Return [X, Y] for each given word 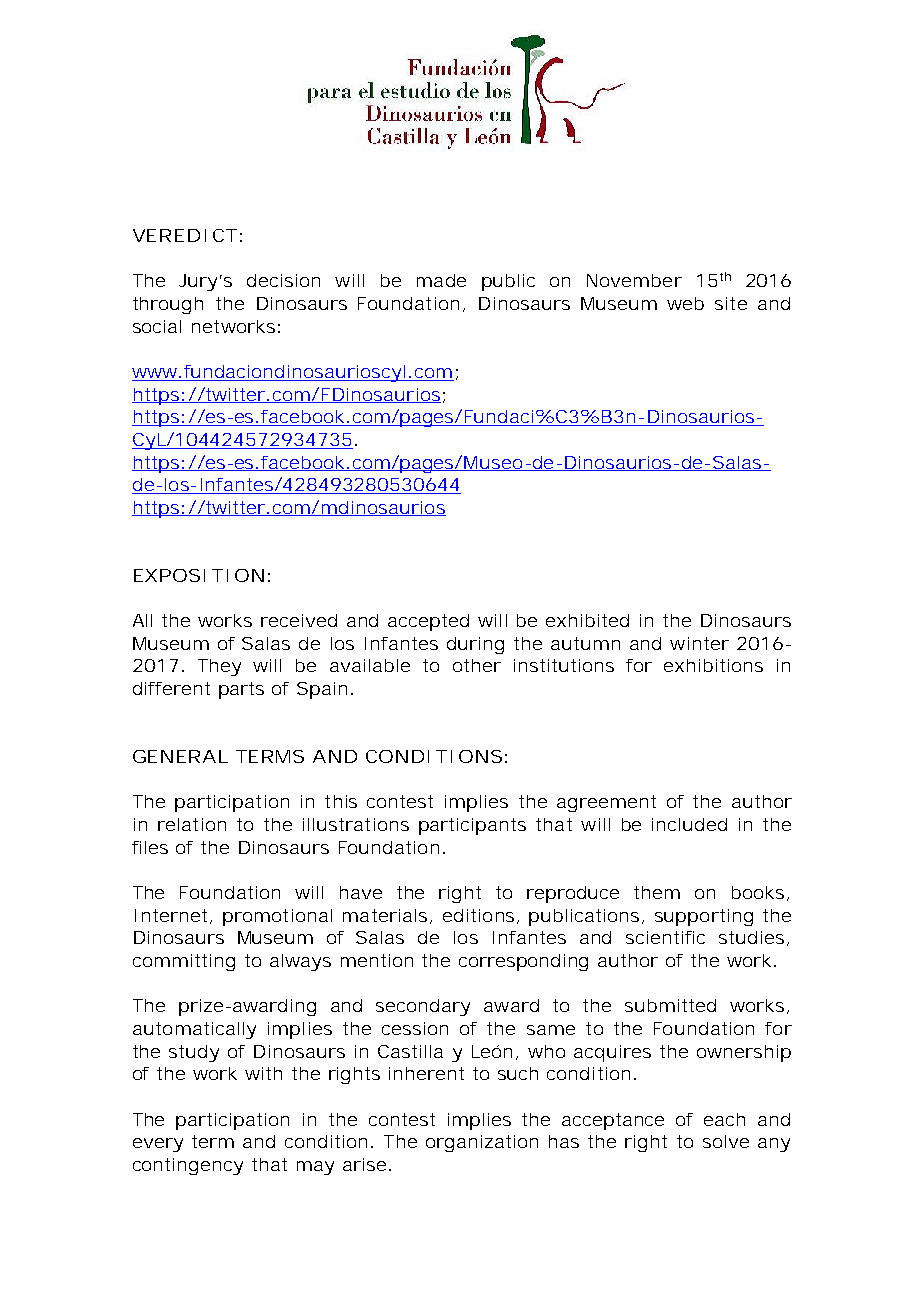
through [168, 305]
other [477, 665]
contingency [188, 1166]
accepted [428, 622]
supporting [704, 917]
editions [478, 915]
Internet [173, 916]
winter [699, 643]
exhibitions [713, 665]
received [299, 620]
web [685, 303]
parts [241, 690]
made [441, 280]
